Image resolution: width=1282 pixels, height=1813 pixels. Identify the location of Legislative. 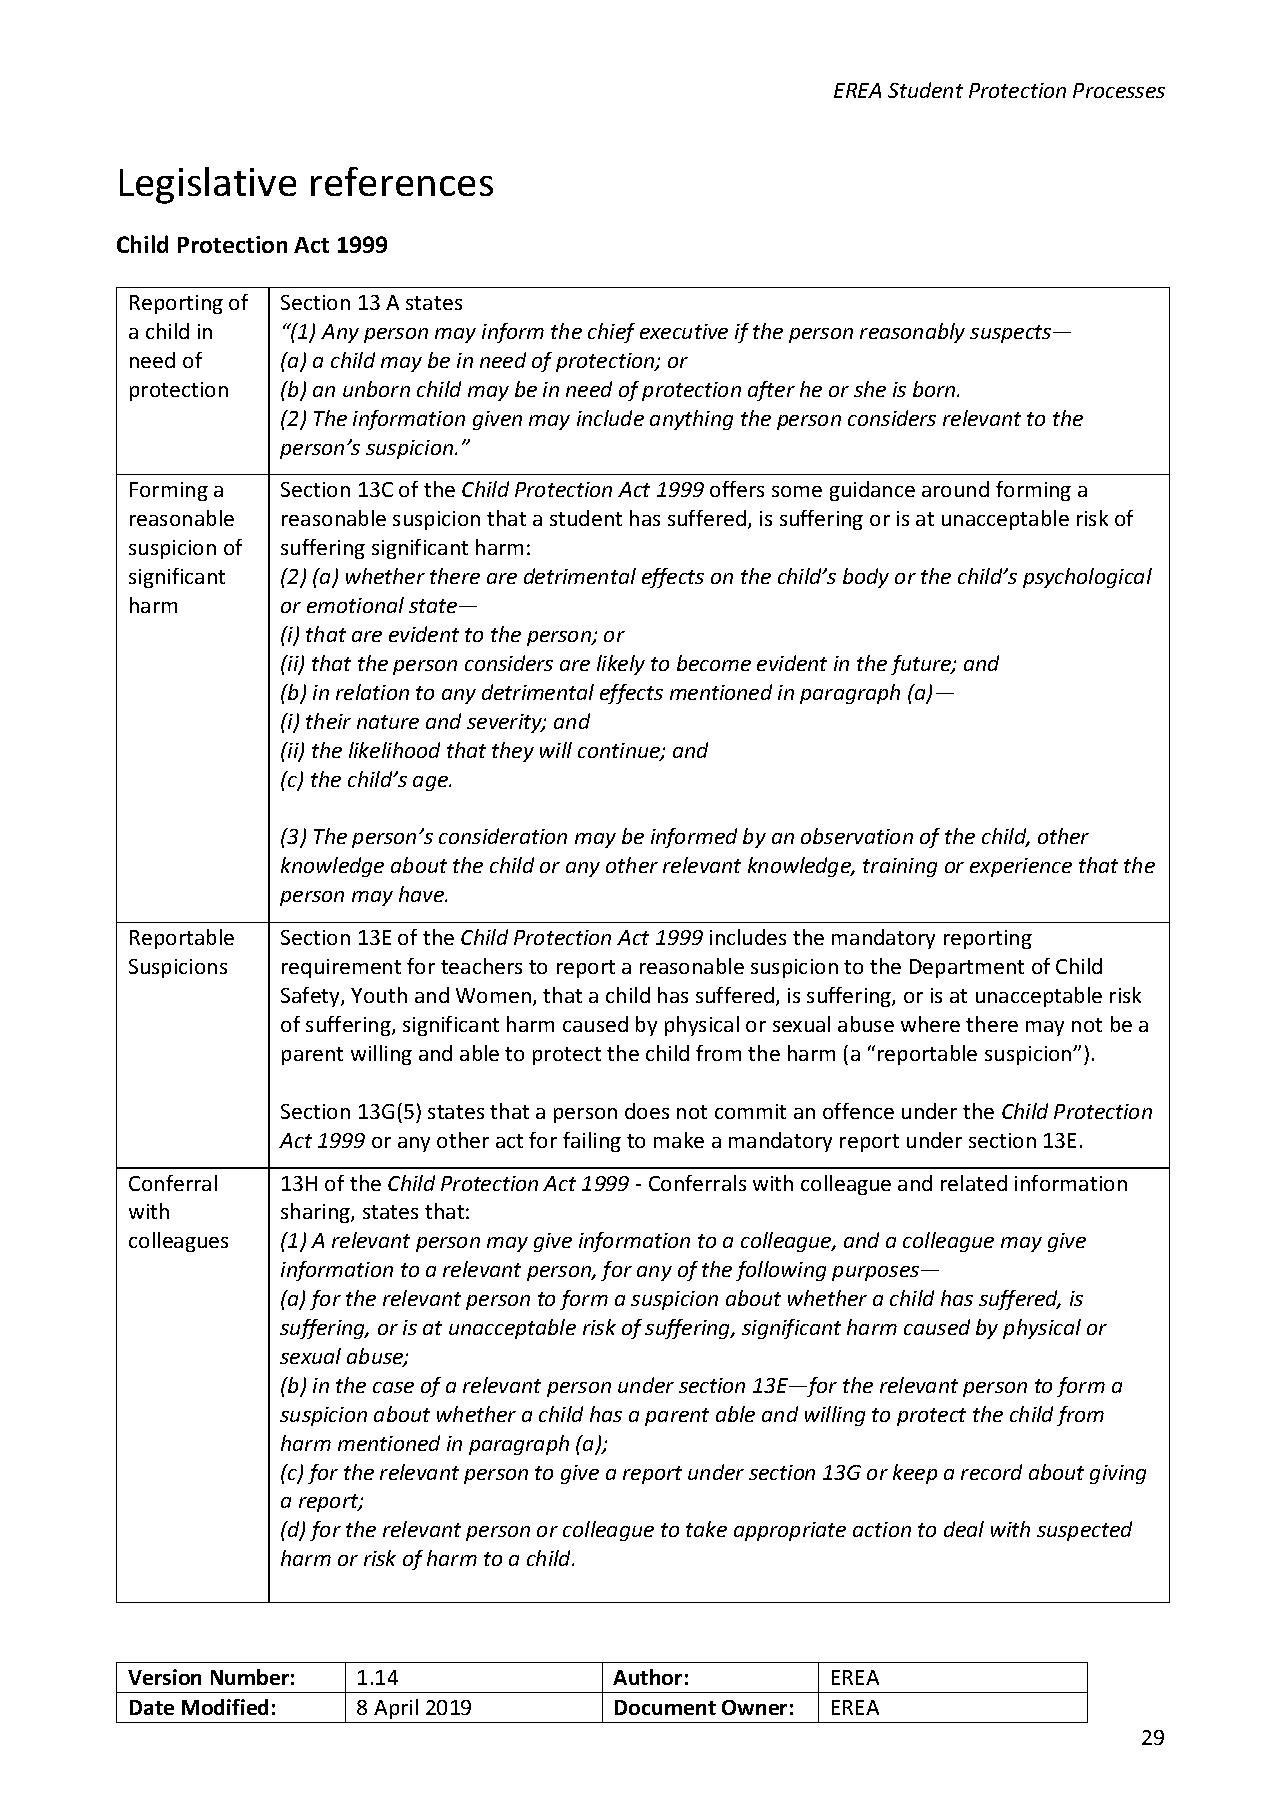
(208, 185).
